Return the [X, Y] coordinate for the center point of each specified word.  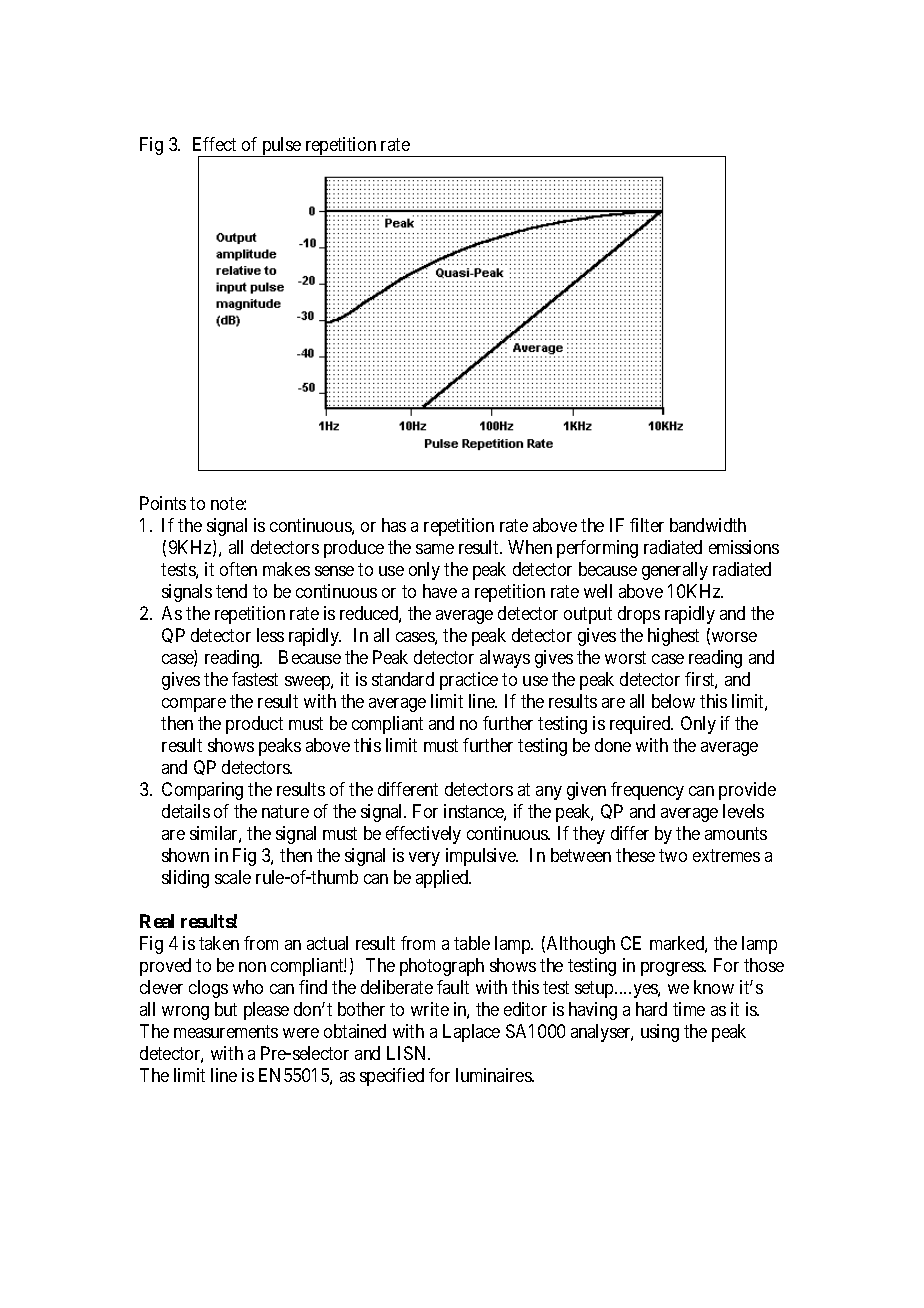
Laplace [471, 1033]
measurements [226, 1031]
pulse [281, 147]
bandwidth [708, 525]
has [394, 525]
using [660, 1033]
